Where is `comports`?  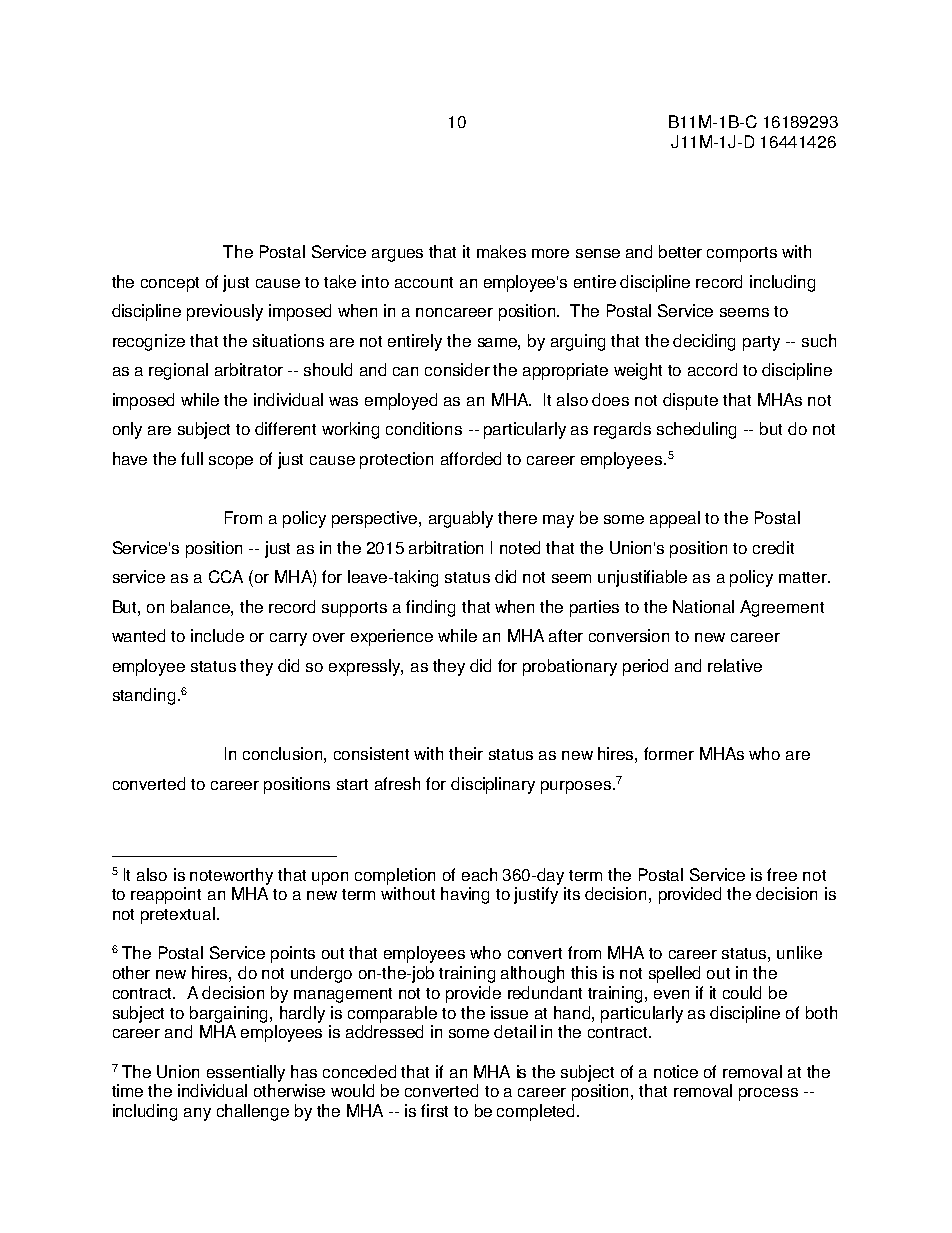
comports is located at coordinates (742, 254).
